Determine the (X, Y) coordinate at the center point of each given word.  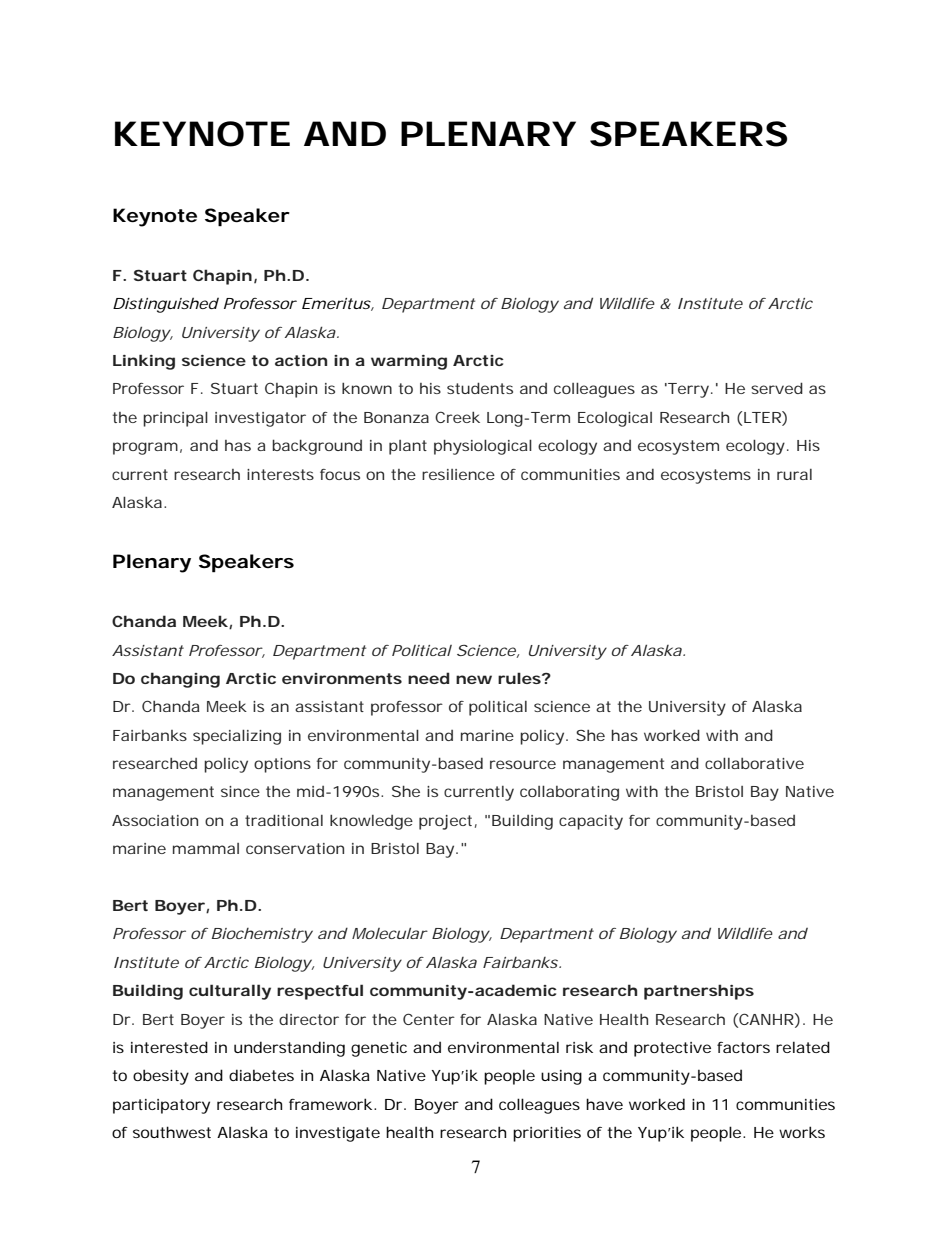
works (802, 1132)
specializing (237, 737)
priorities (547, 1134)
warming (409, 362)
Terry (687, 390)
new (474, 679)
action (301, 360)
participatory (161, 1106)
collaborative (754, 763)
